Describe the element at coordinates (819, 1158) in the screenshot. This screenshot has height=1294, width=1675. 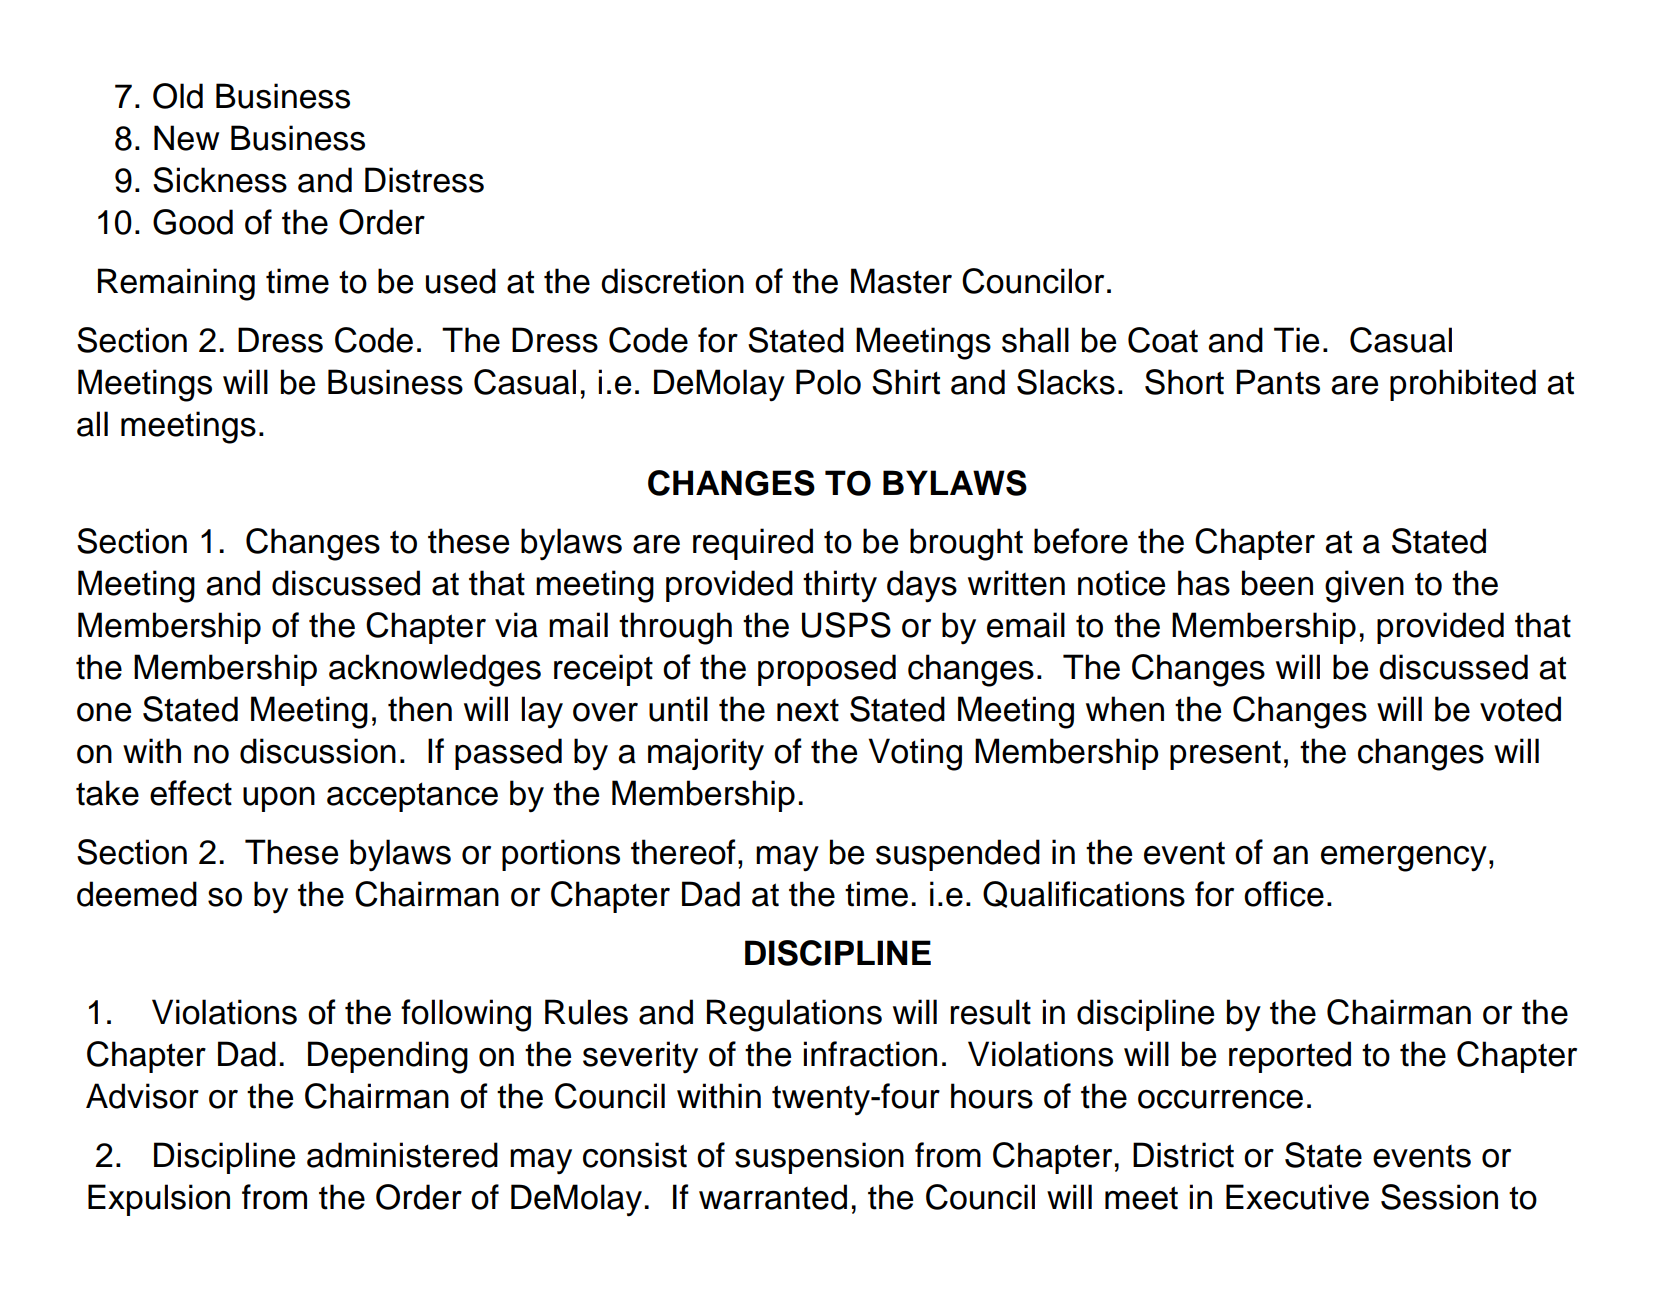
I see `suspension` at that location.
